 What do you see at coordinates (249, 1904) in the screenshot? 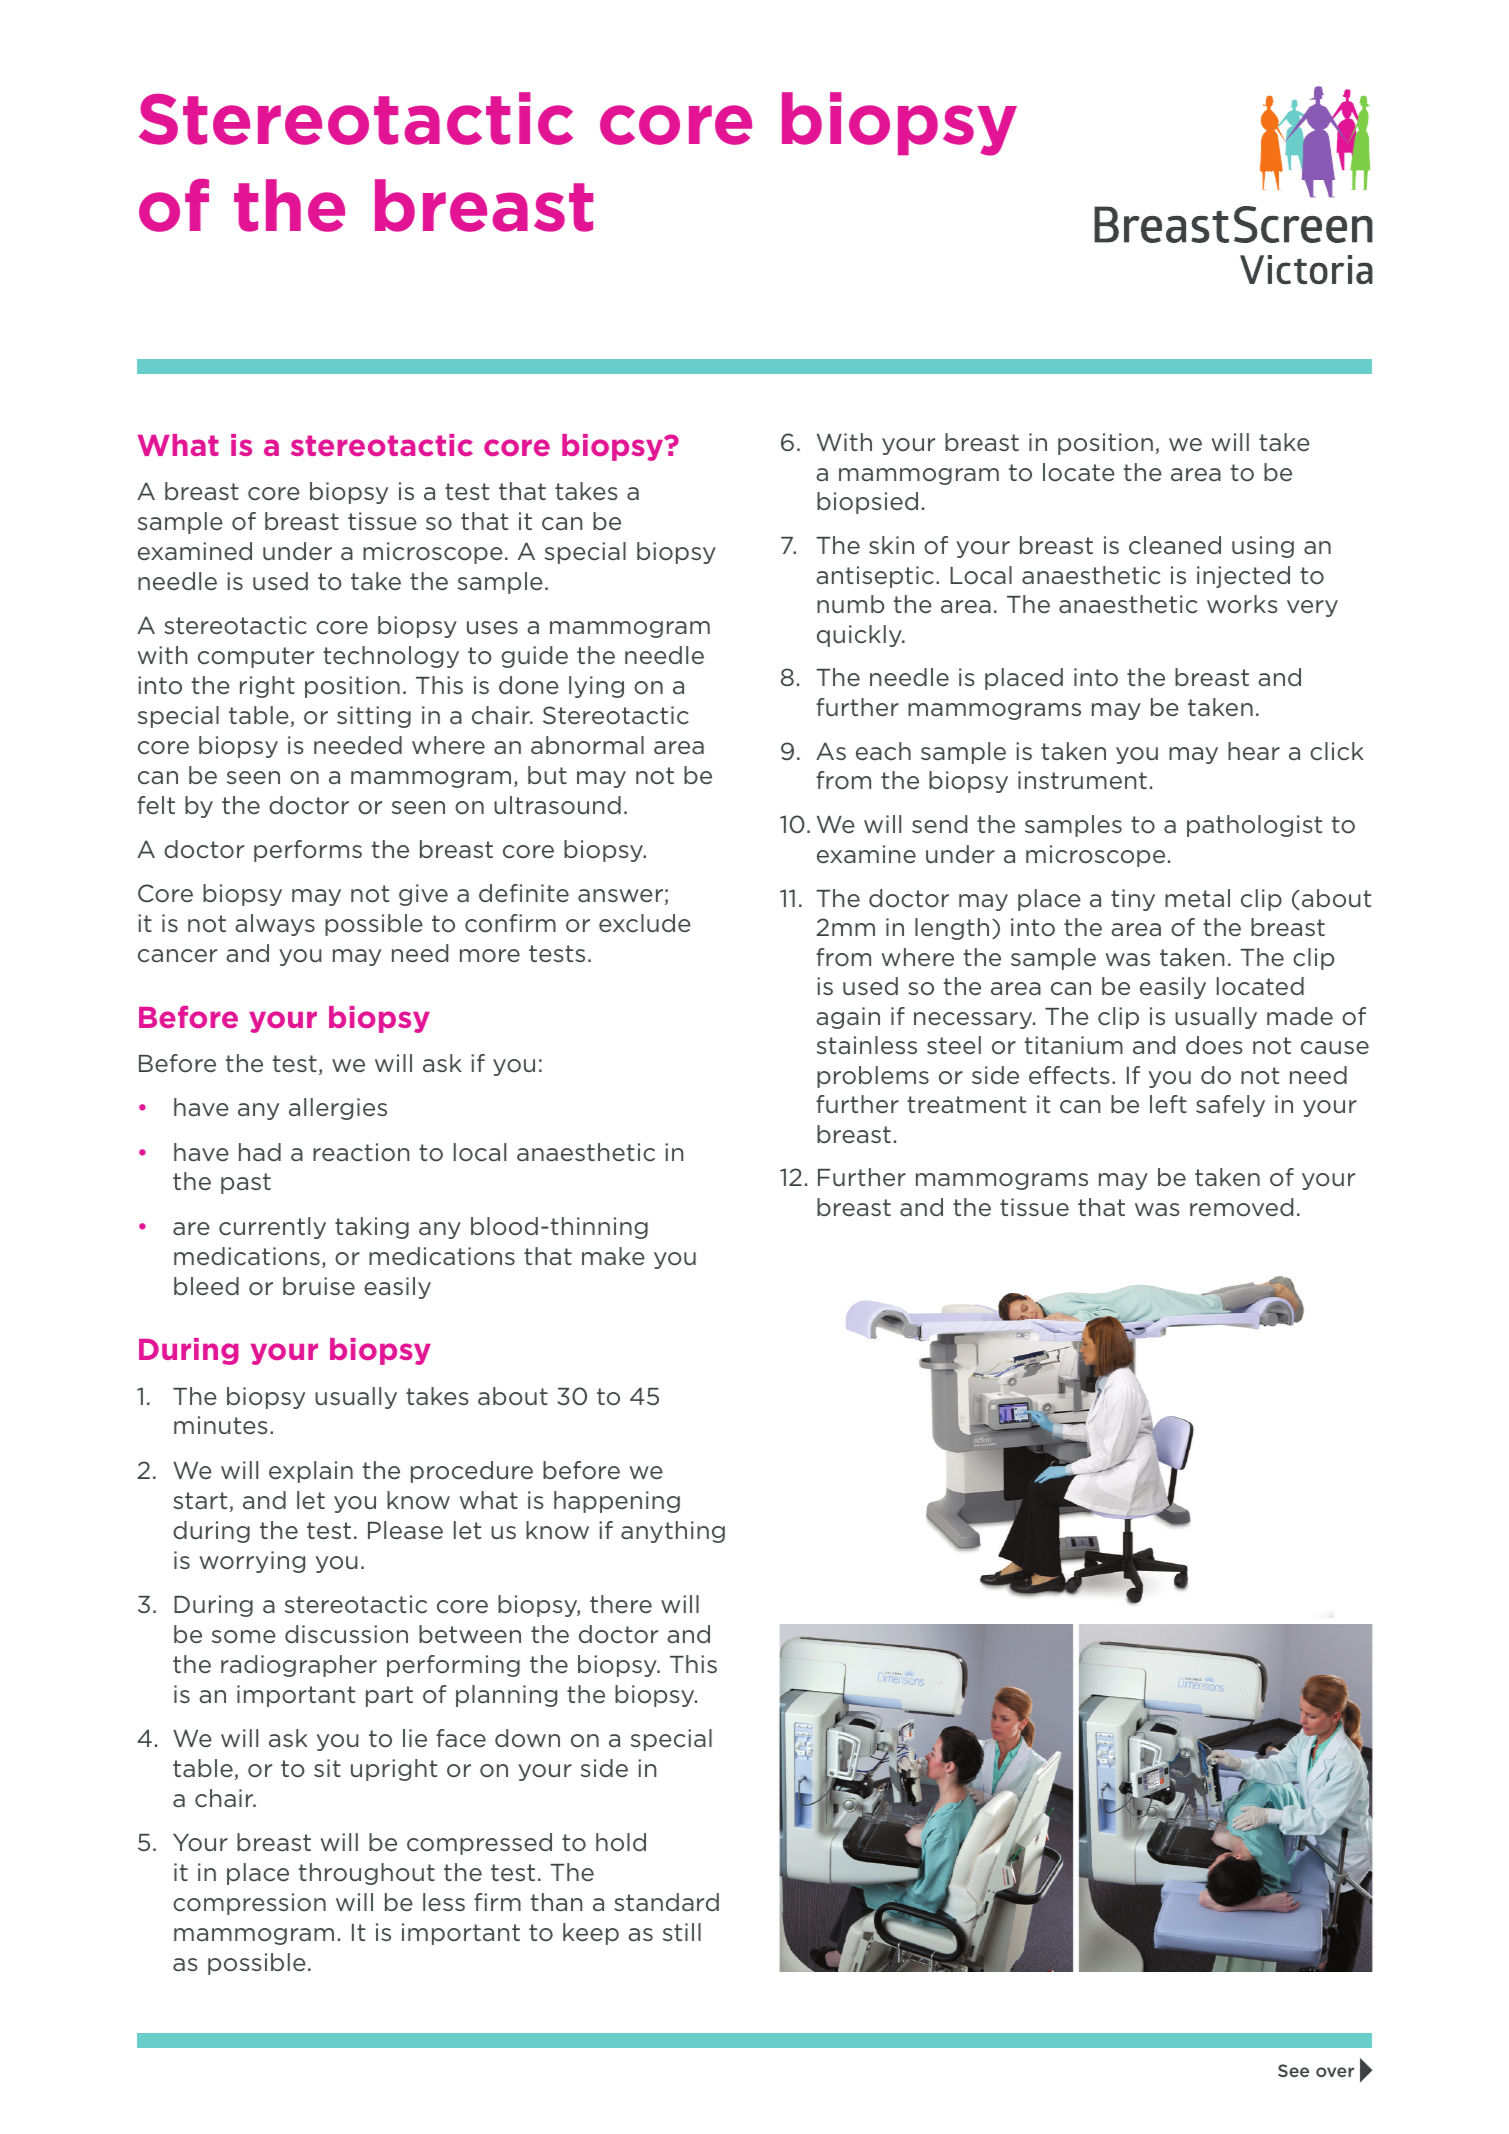
I see `compression` at bounding box center [249, 1904].
